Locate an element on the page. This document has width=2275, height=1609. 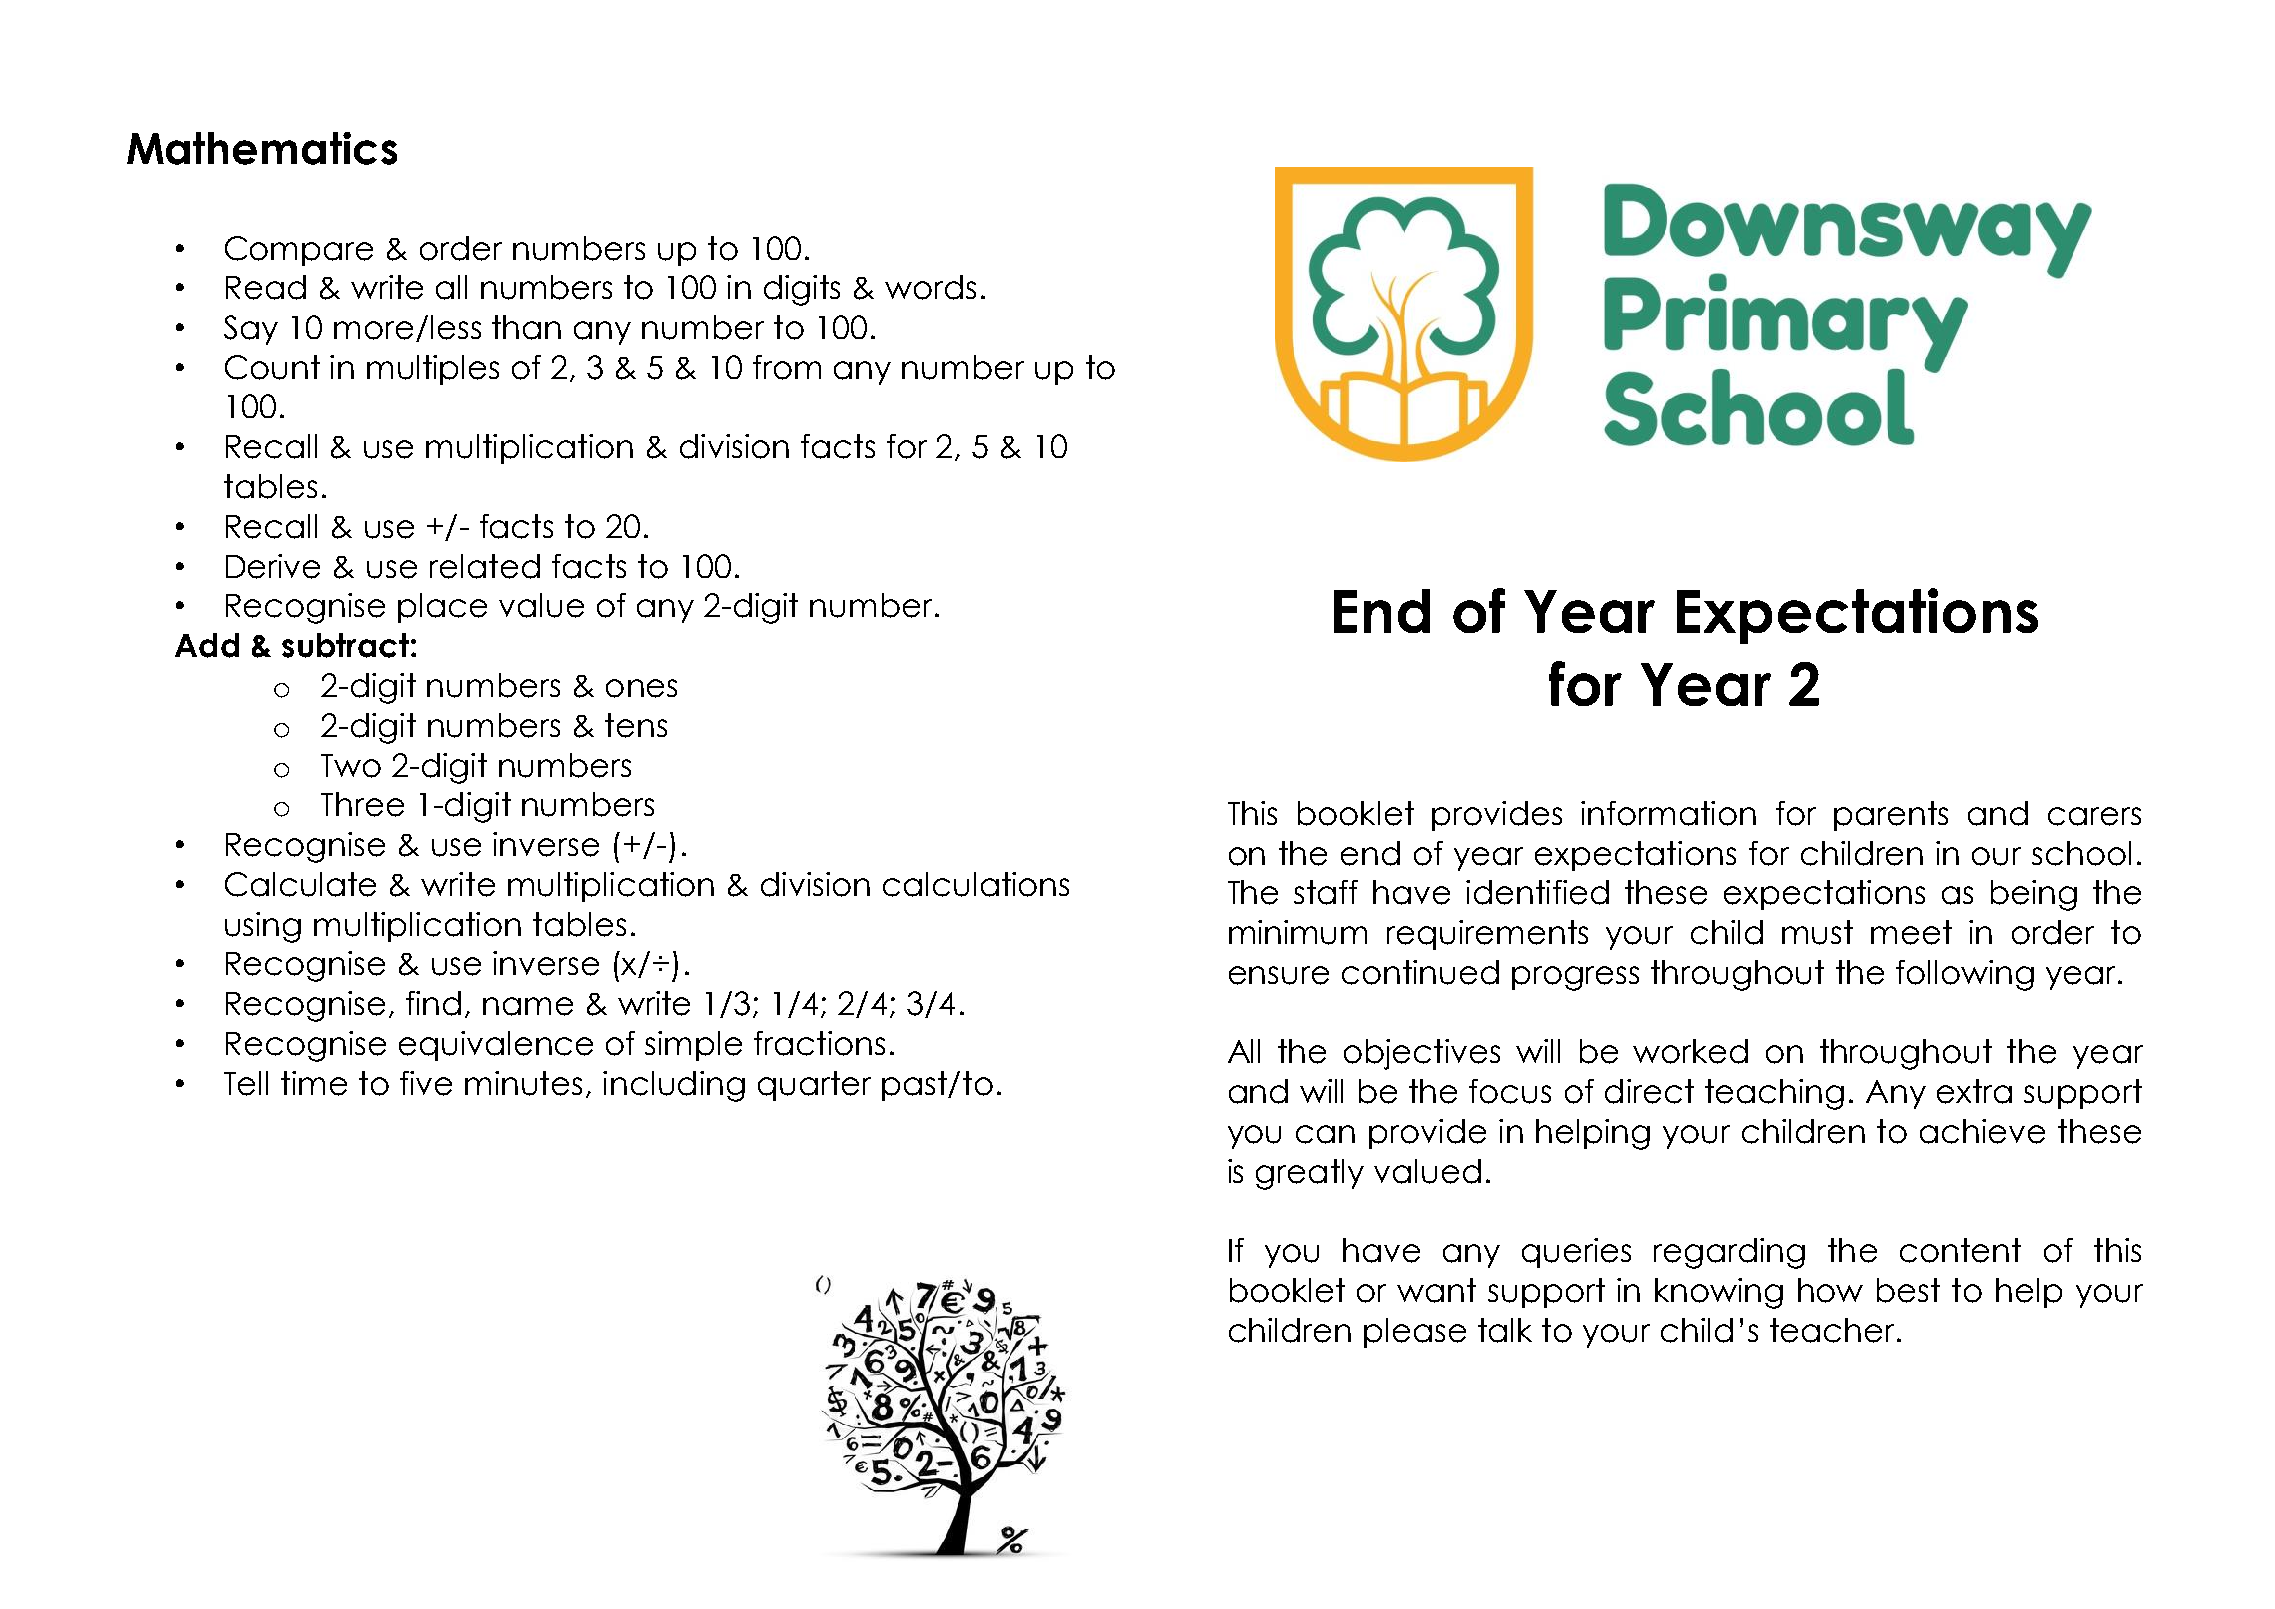
from is located at coordinates (787, 367).
